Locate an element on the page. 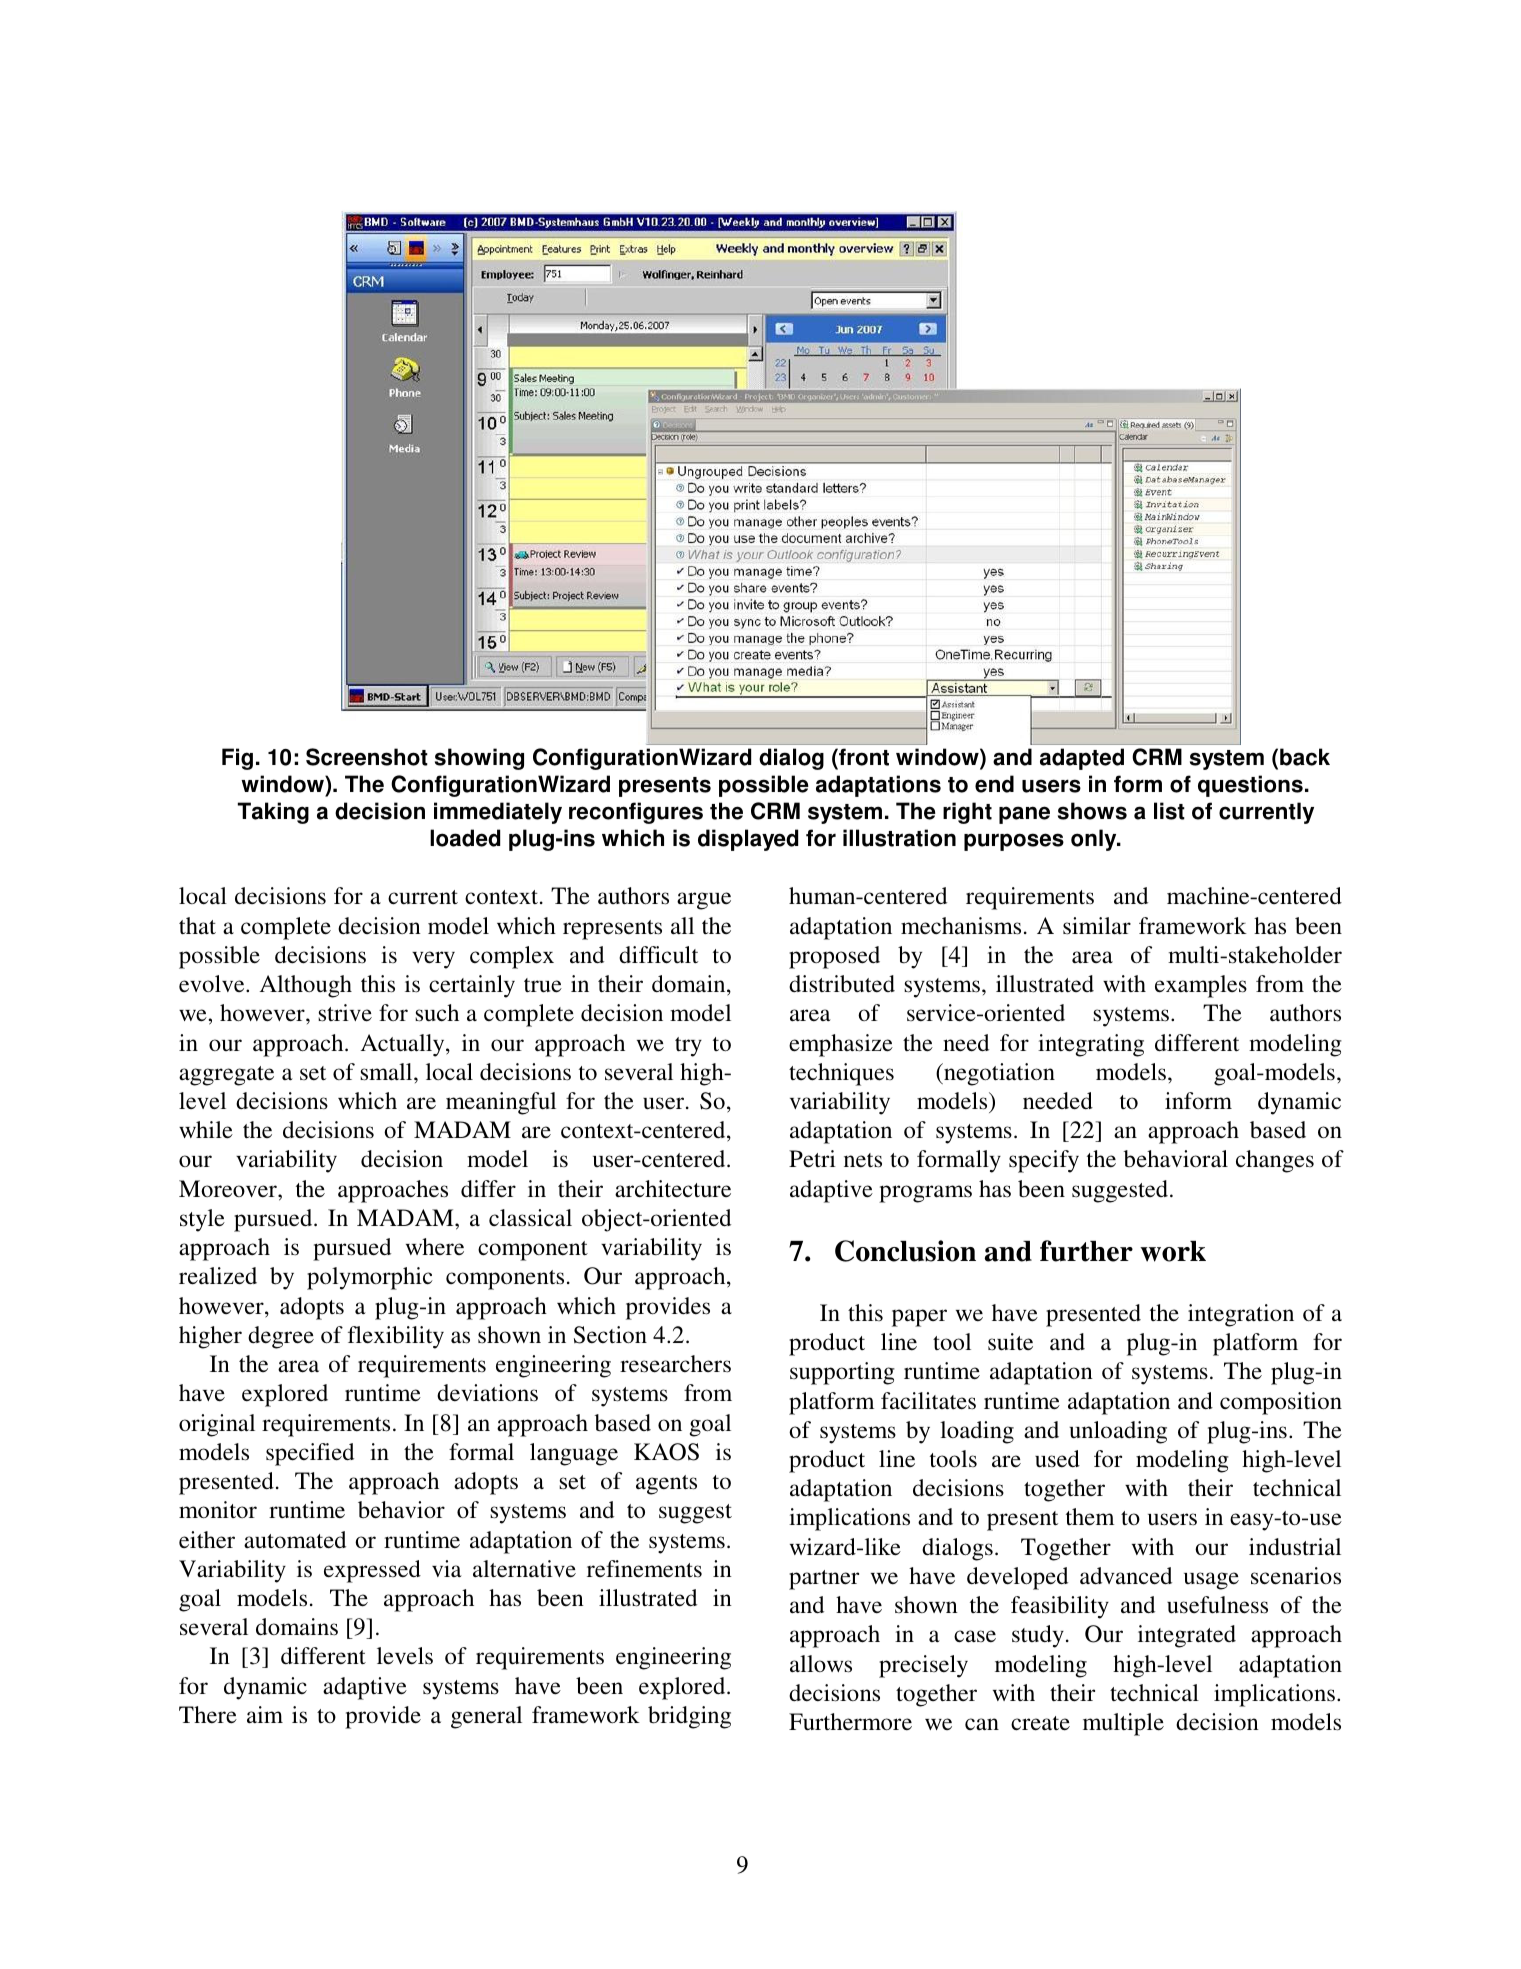 Image resolution: width=1521 pixels, height=1969 pixels. small is located at coordinates (387, 1072).
